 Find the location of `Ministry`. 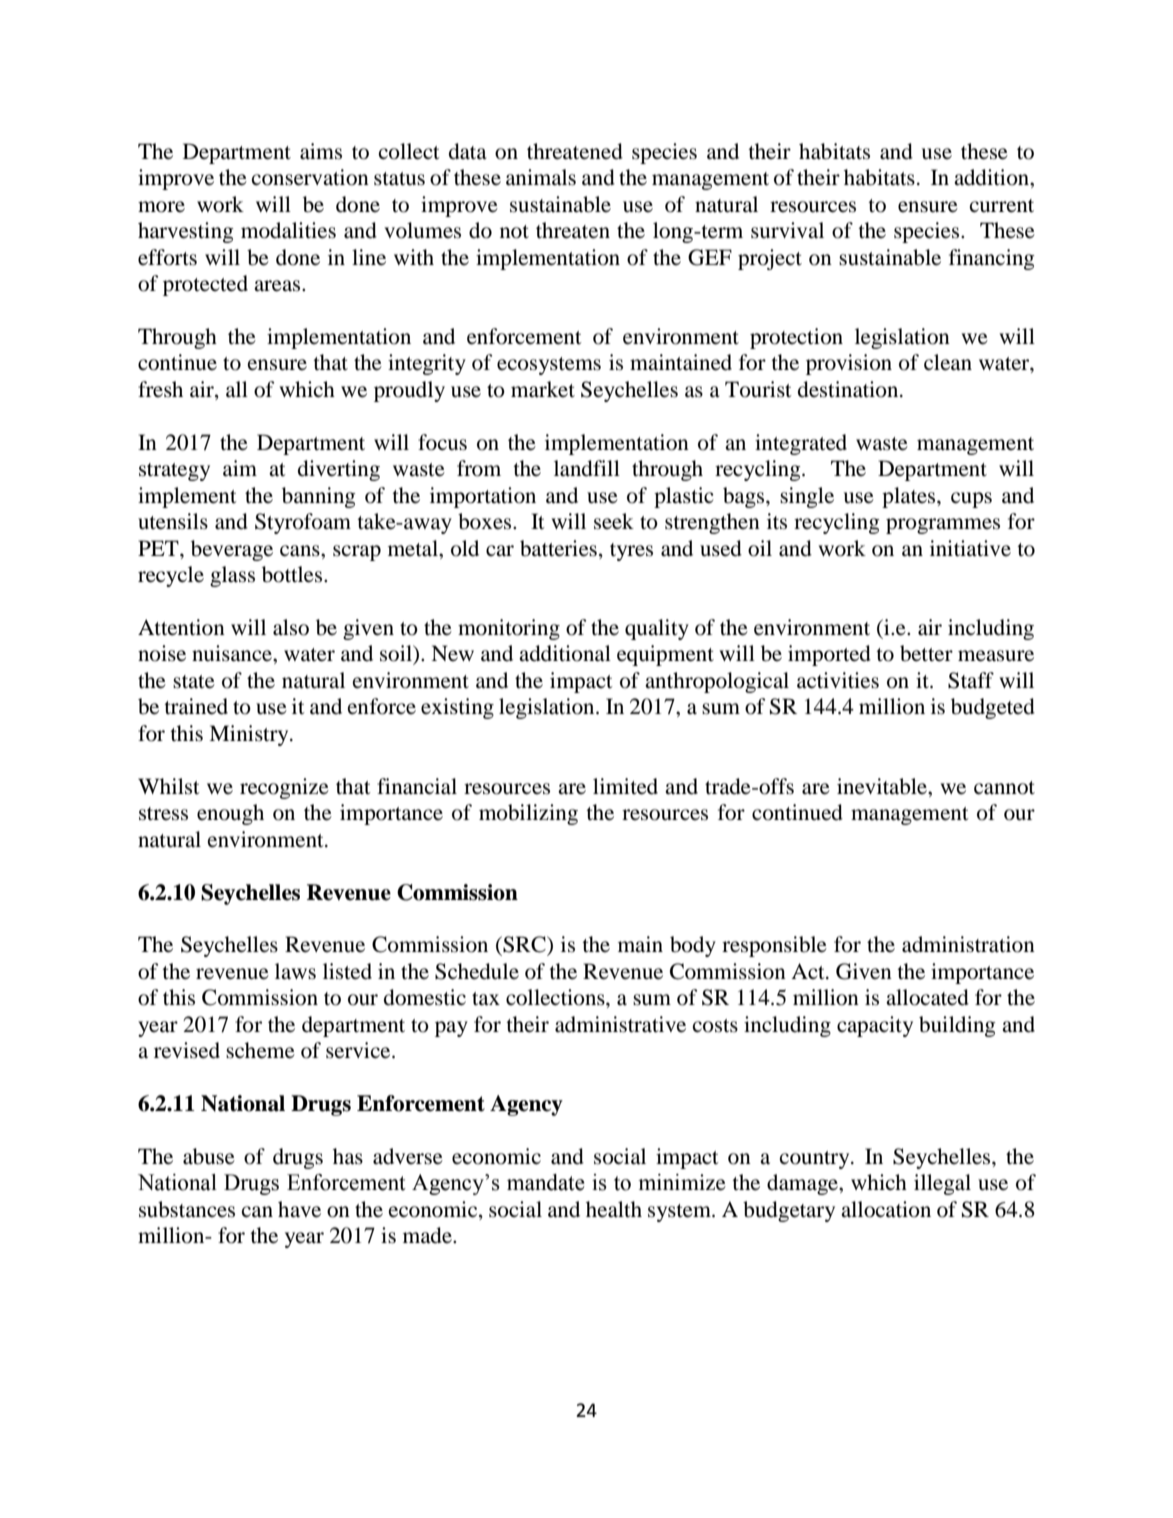

Ministry is located at coordinates (250, 735).
